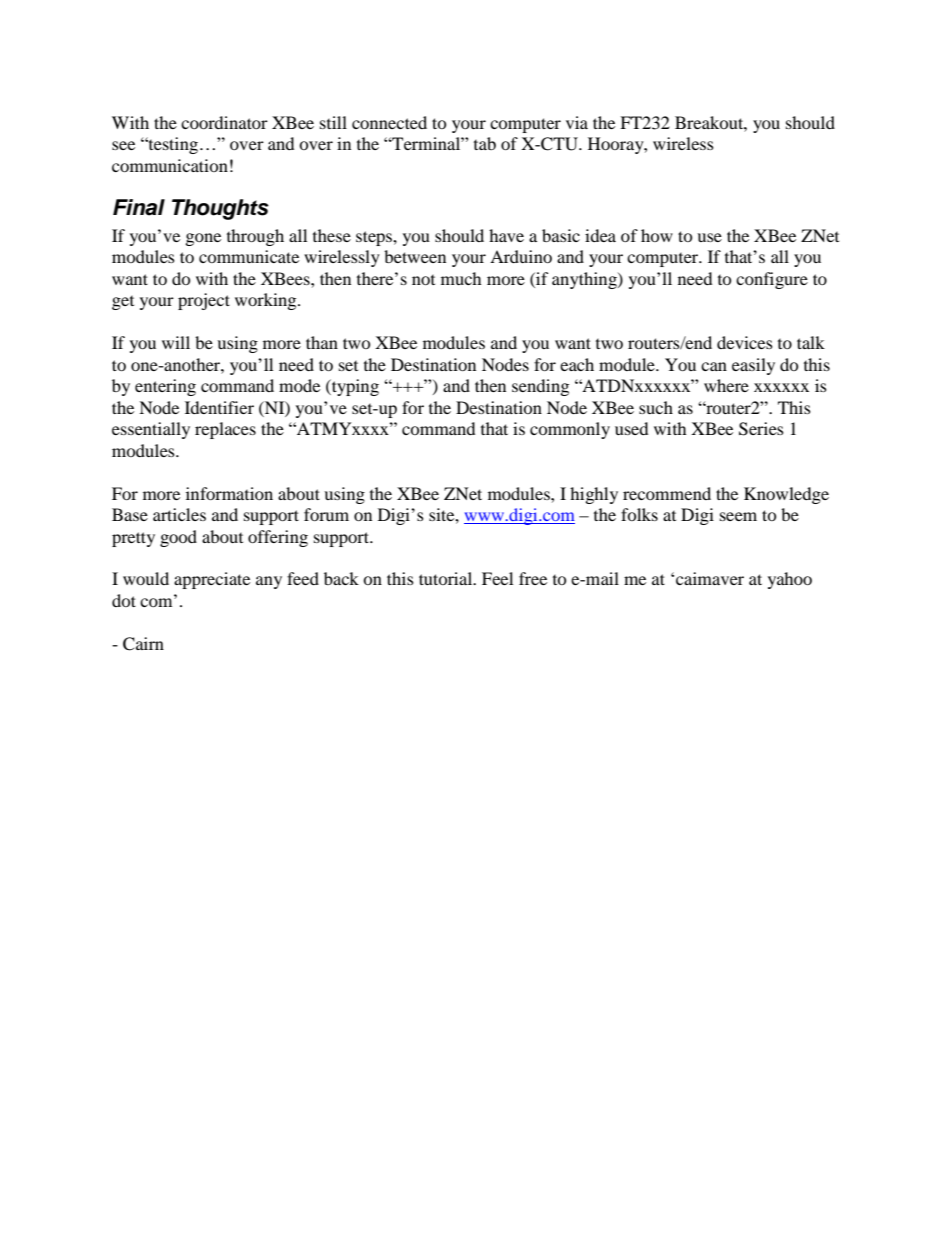 Image resolution: width=952 pixels, height=1233 pixels. Describe the element at coordinates (461, 278) in the screenshot. I see `much` at that location.
